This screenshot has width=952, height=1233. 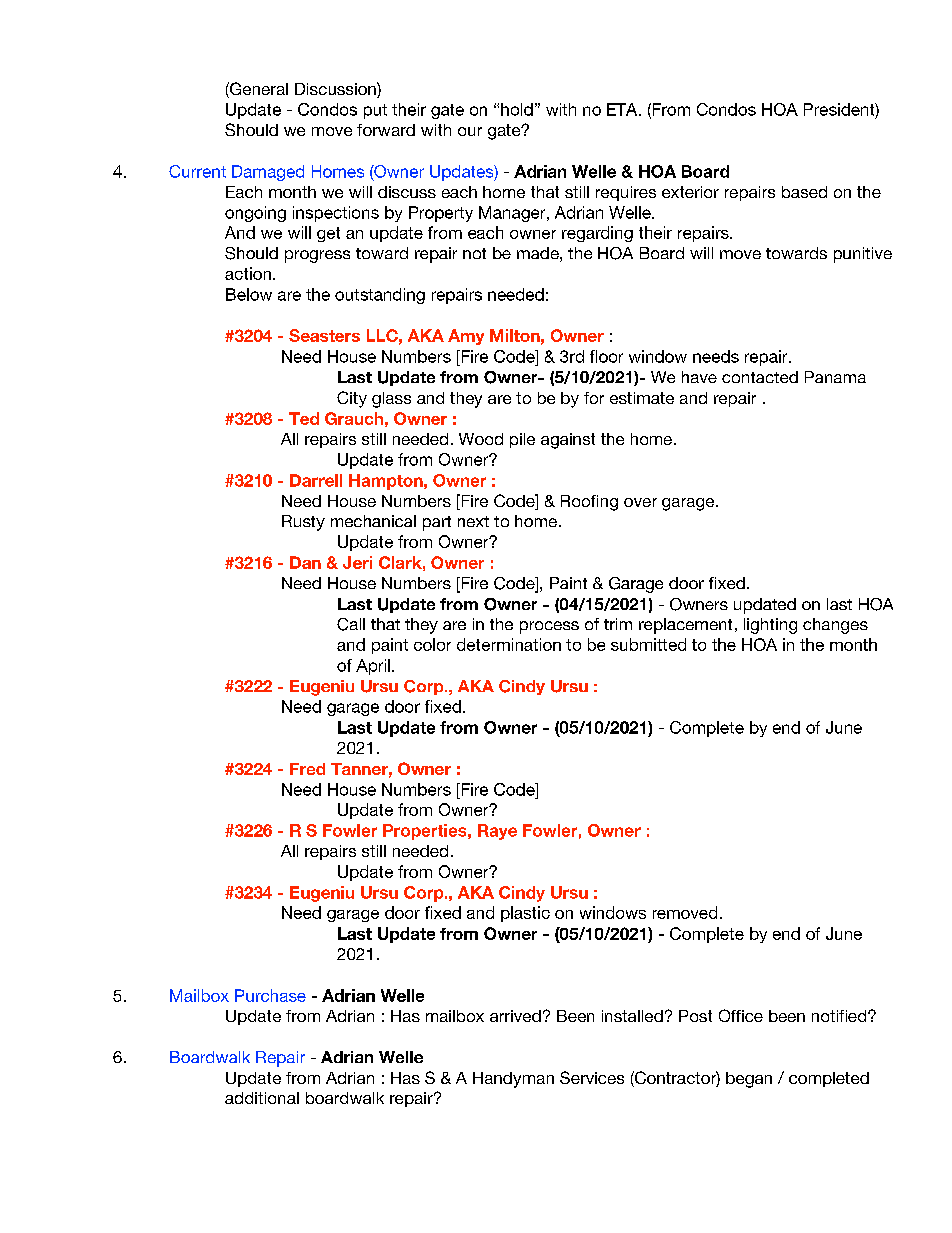 I want to click on process, so click(x=549, y=627).
